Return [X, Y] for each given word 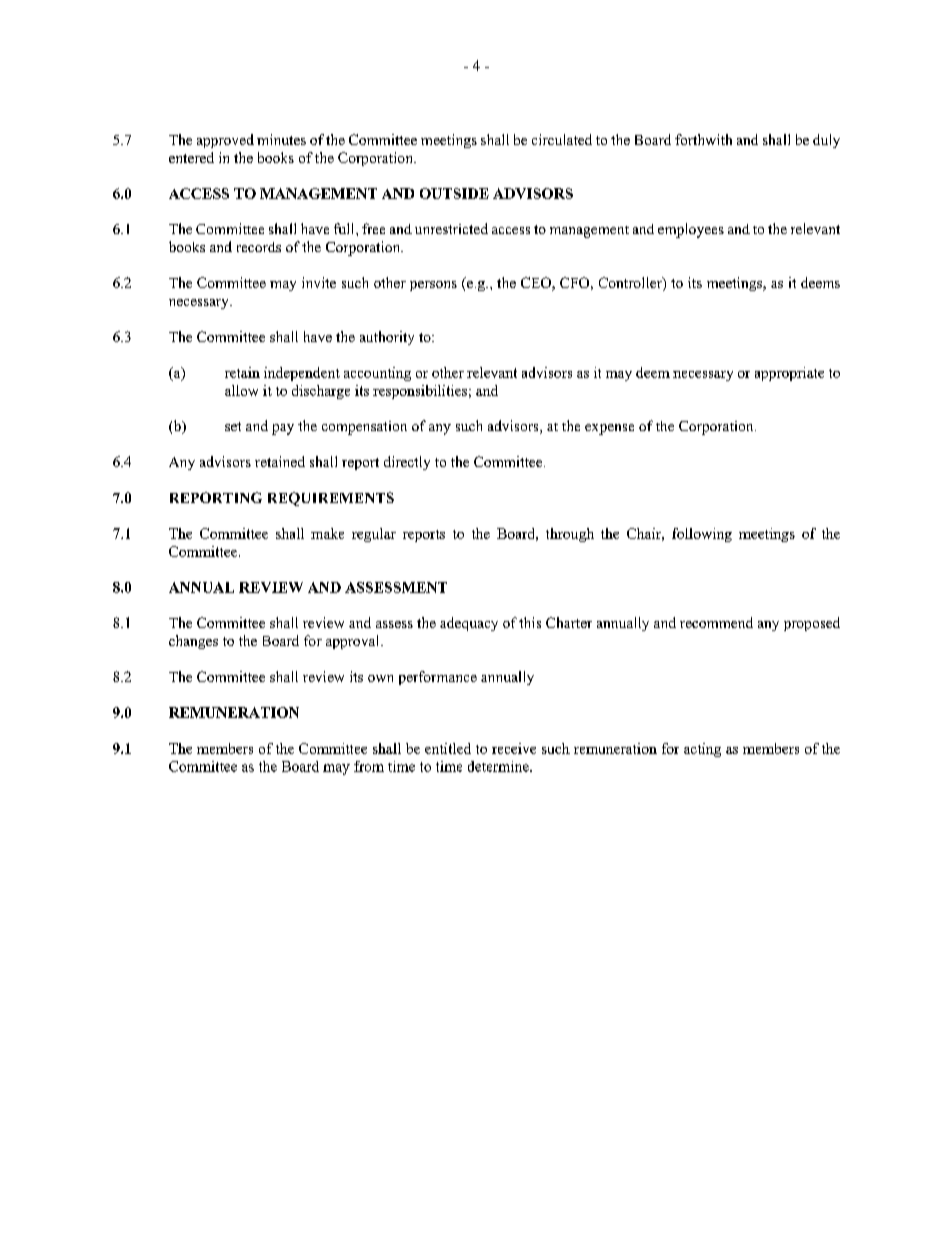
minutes [281, 139]
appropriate [789, 374]
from [369, 766]
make [327, 533]
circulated [562, 139]
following [702, 535]
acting [702, 750]
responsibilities [420, 392]
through [570, 535]
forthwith [703, 139]
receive [514, 748]
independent [302, 374]
